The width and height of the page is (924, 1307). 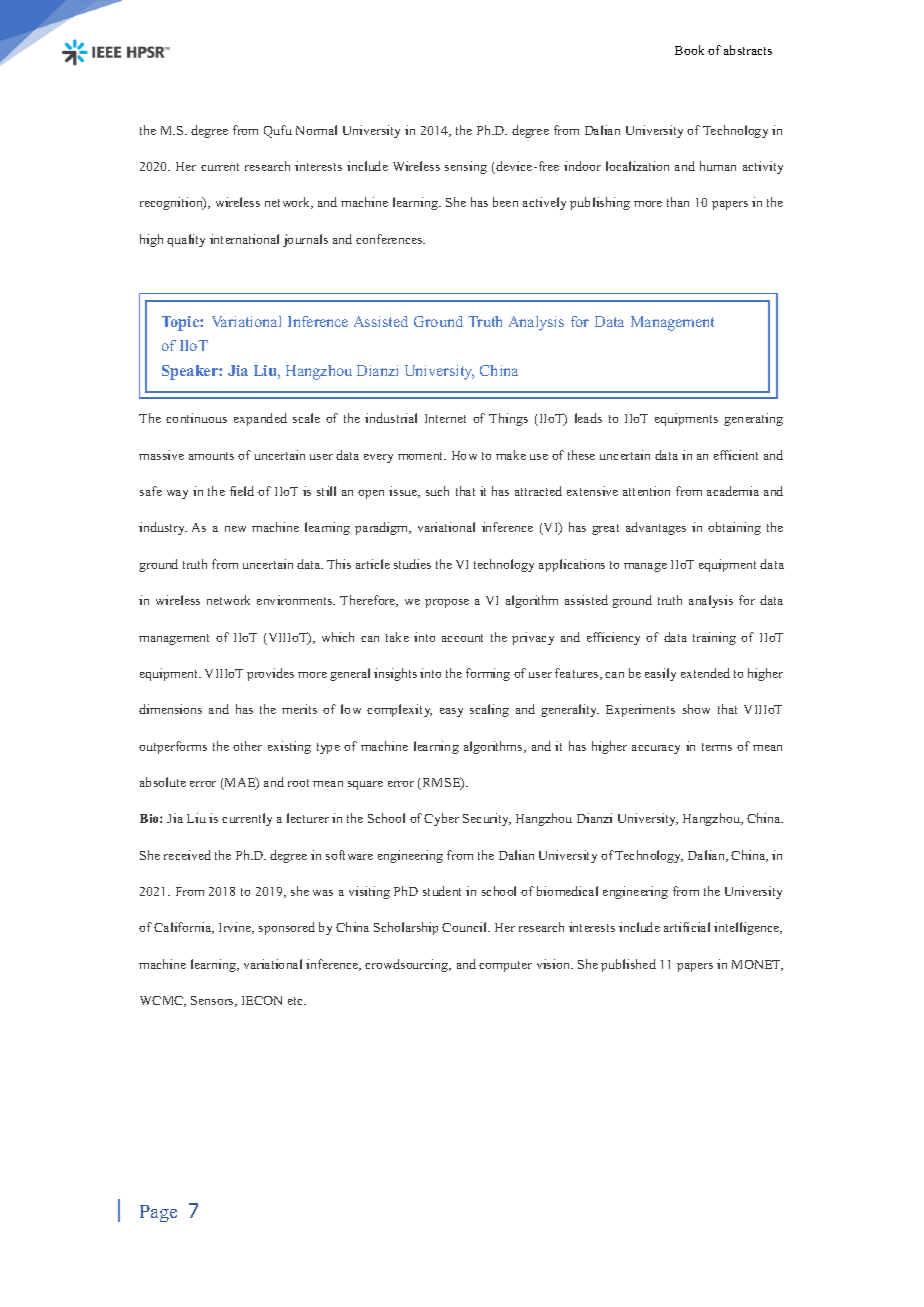 I want to click on Book, so click(x=689, y=50).
